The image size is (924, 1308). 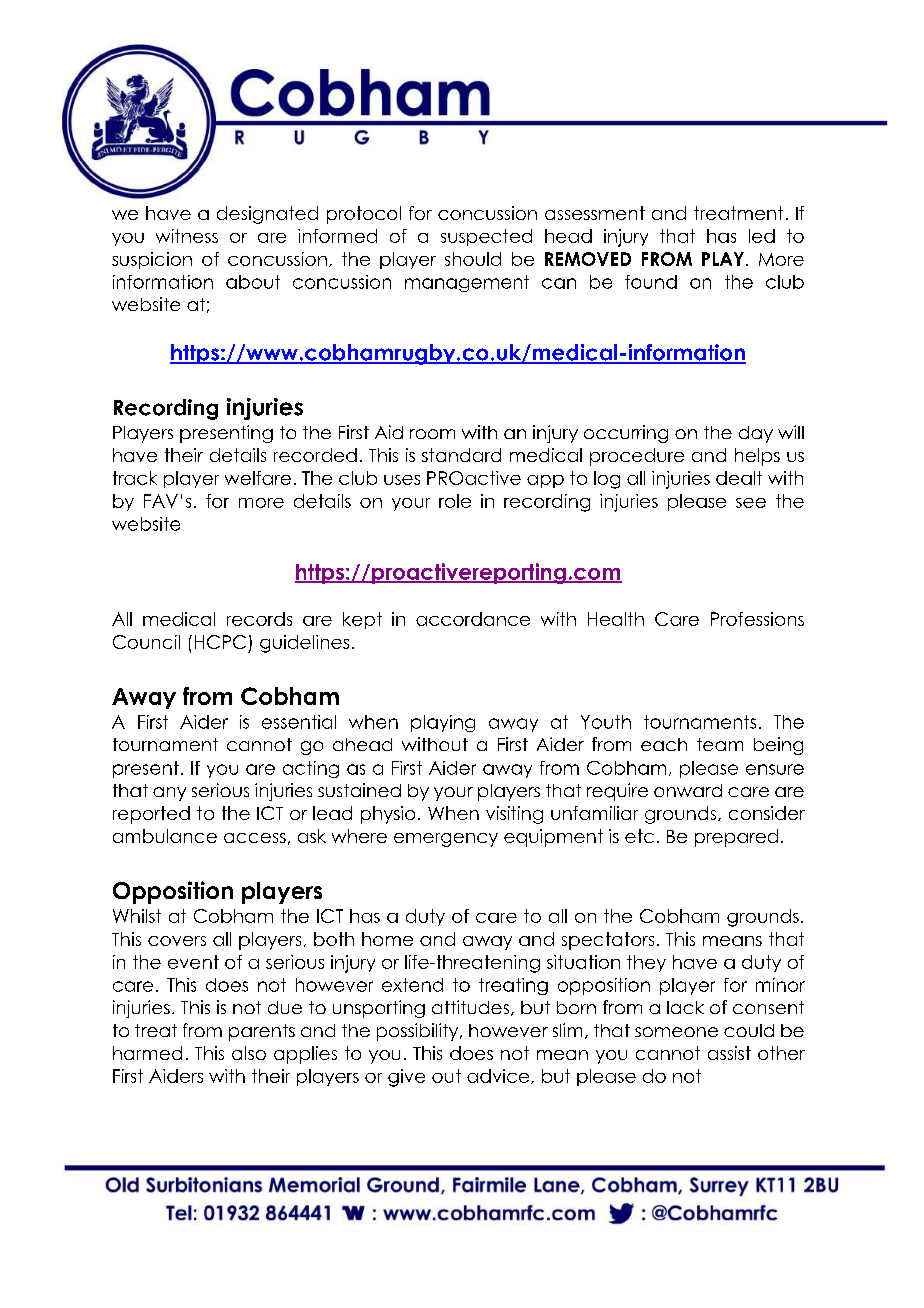 I want to click on welfare, so click(x=258, y=478).
